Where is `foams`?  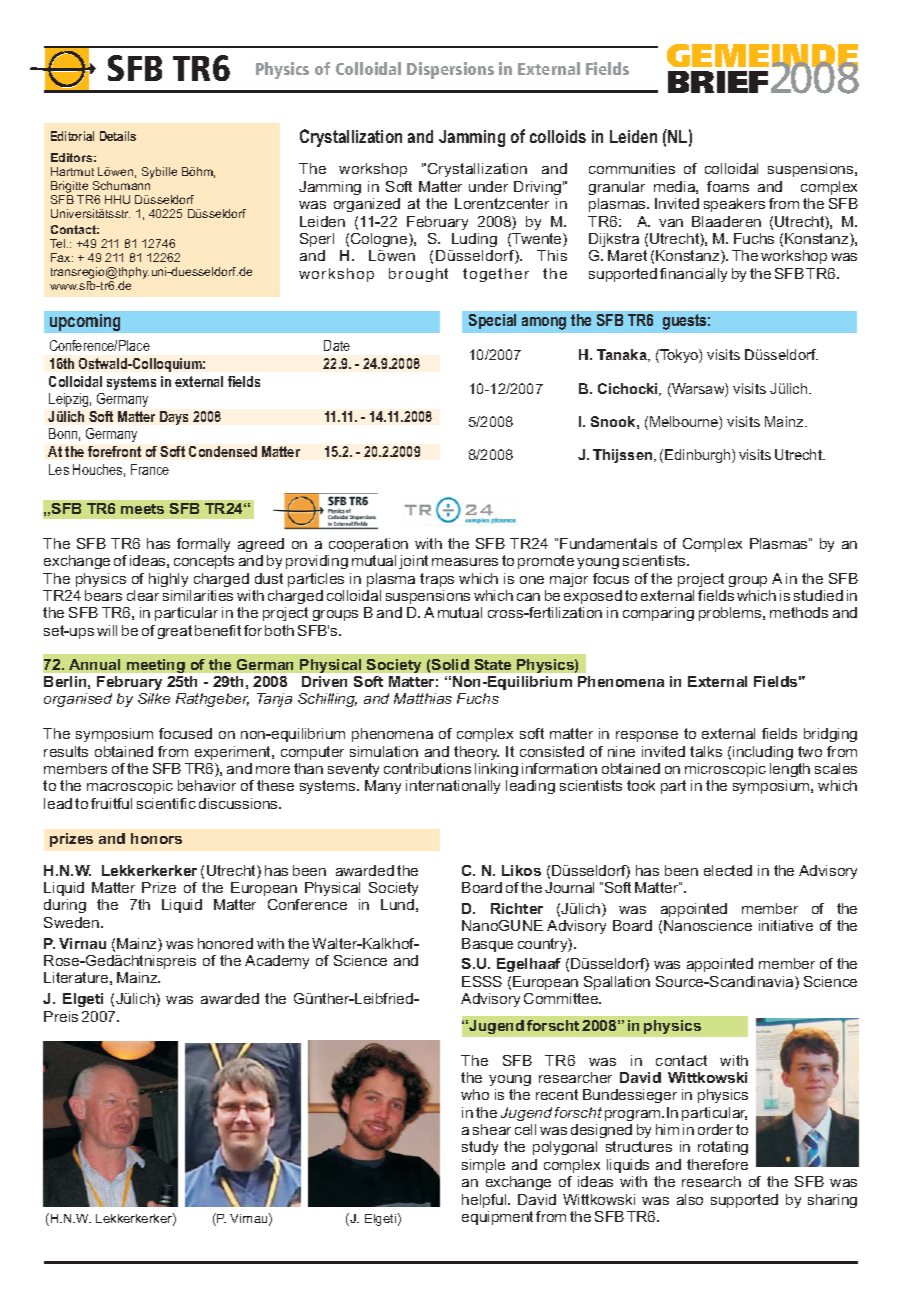
foams is located at coordinates (728, 186).
